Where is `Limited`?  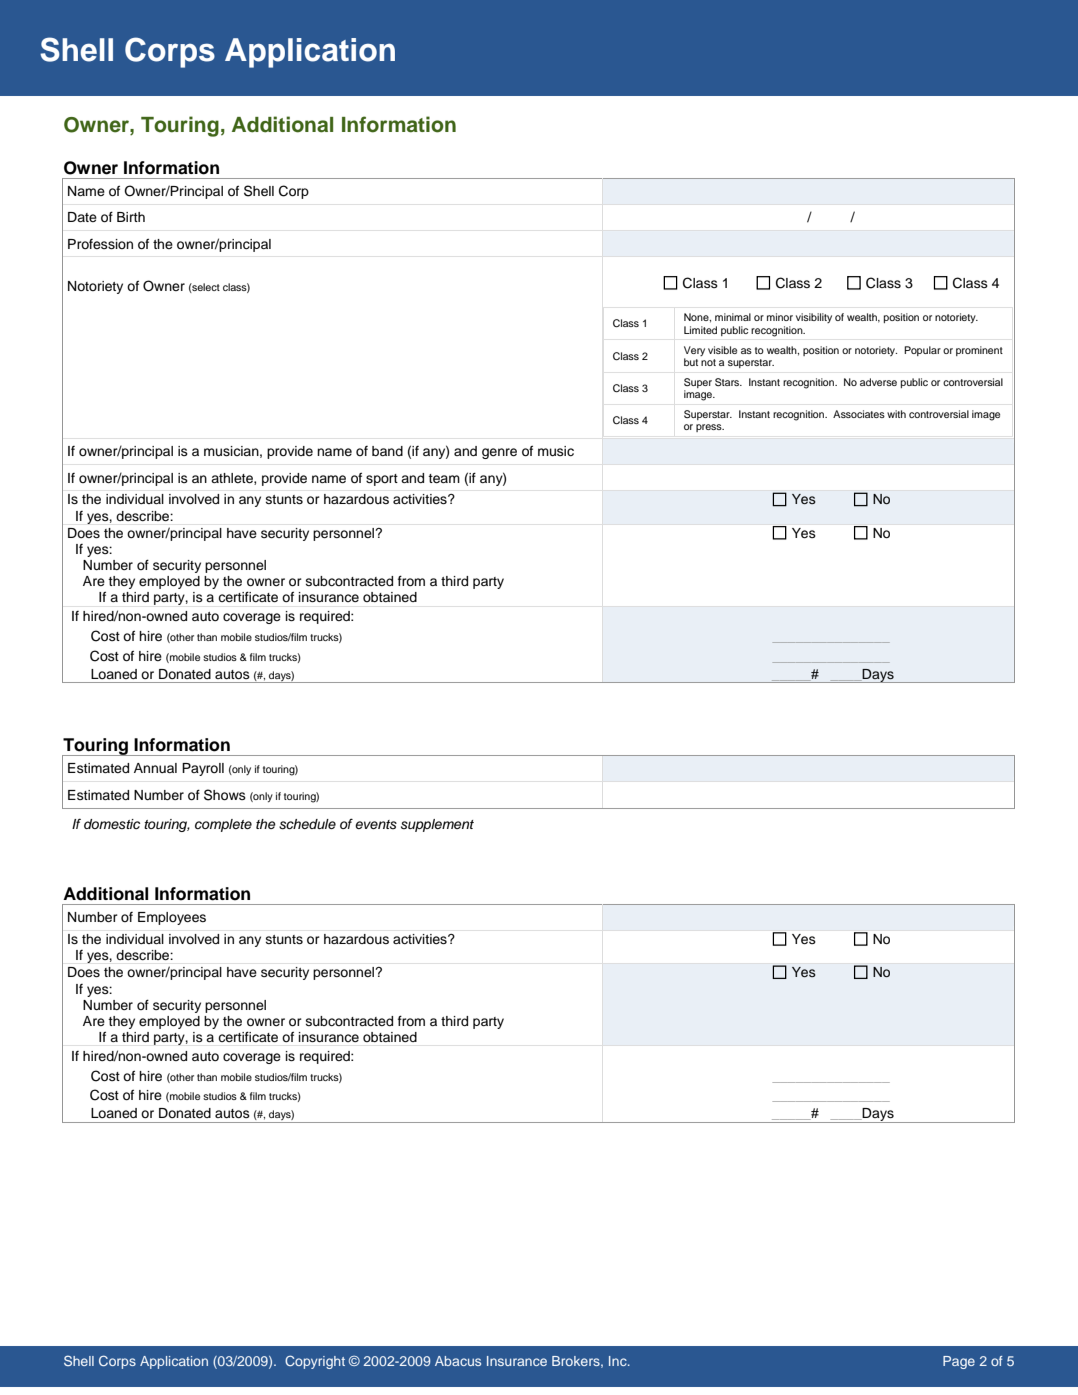
Limited is located at coordinates (700, 330).
